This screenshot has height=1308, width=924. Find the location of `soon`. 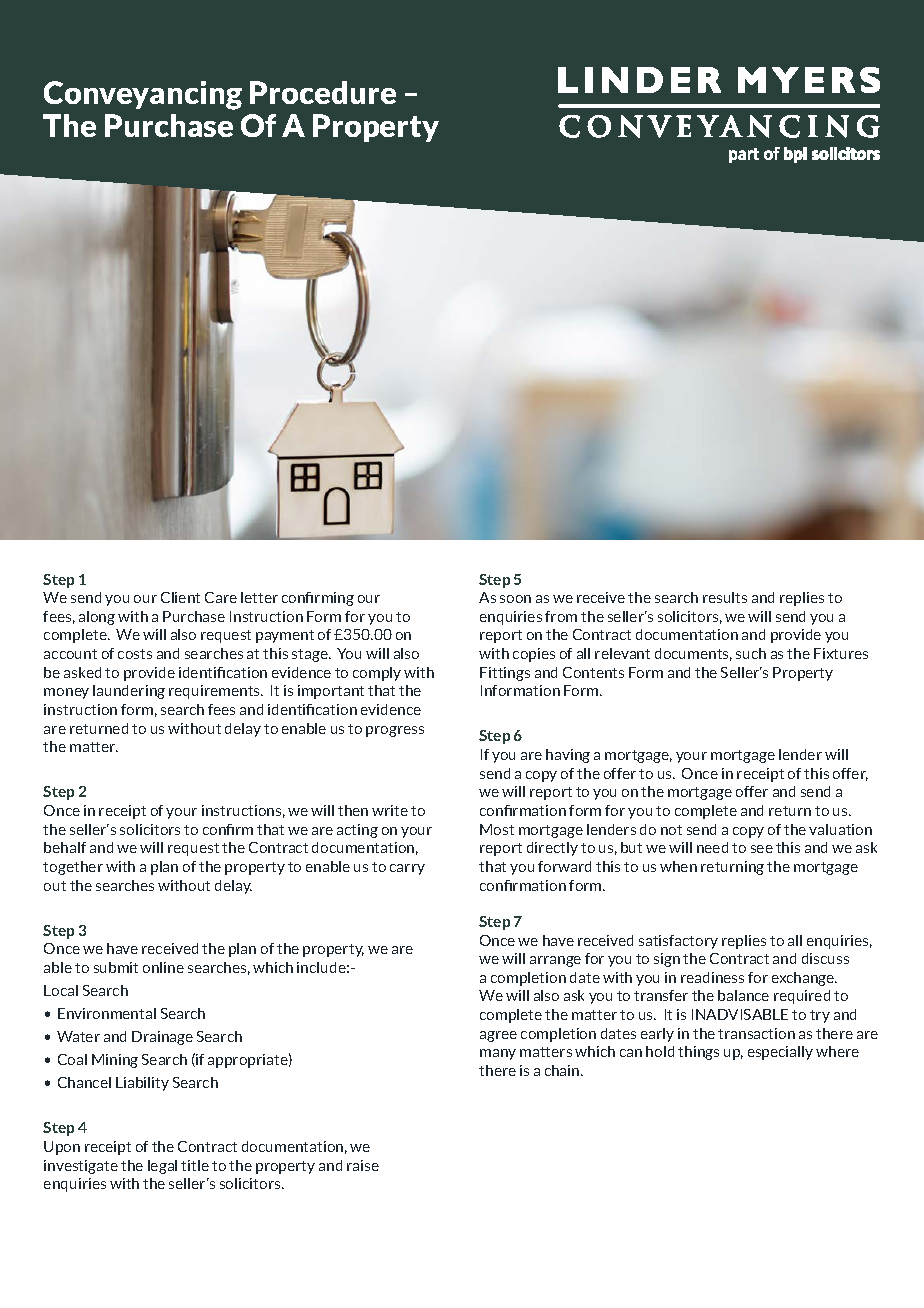

soon is located at coordinates (515, 599).
